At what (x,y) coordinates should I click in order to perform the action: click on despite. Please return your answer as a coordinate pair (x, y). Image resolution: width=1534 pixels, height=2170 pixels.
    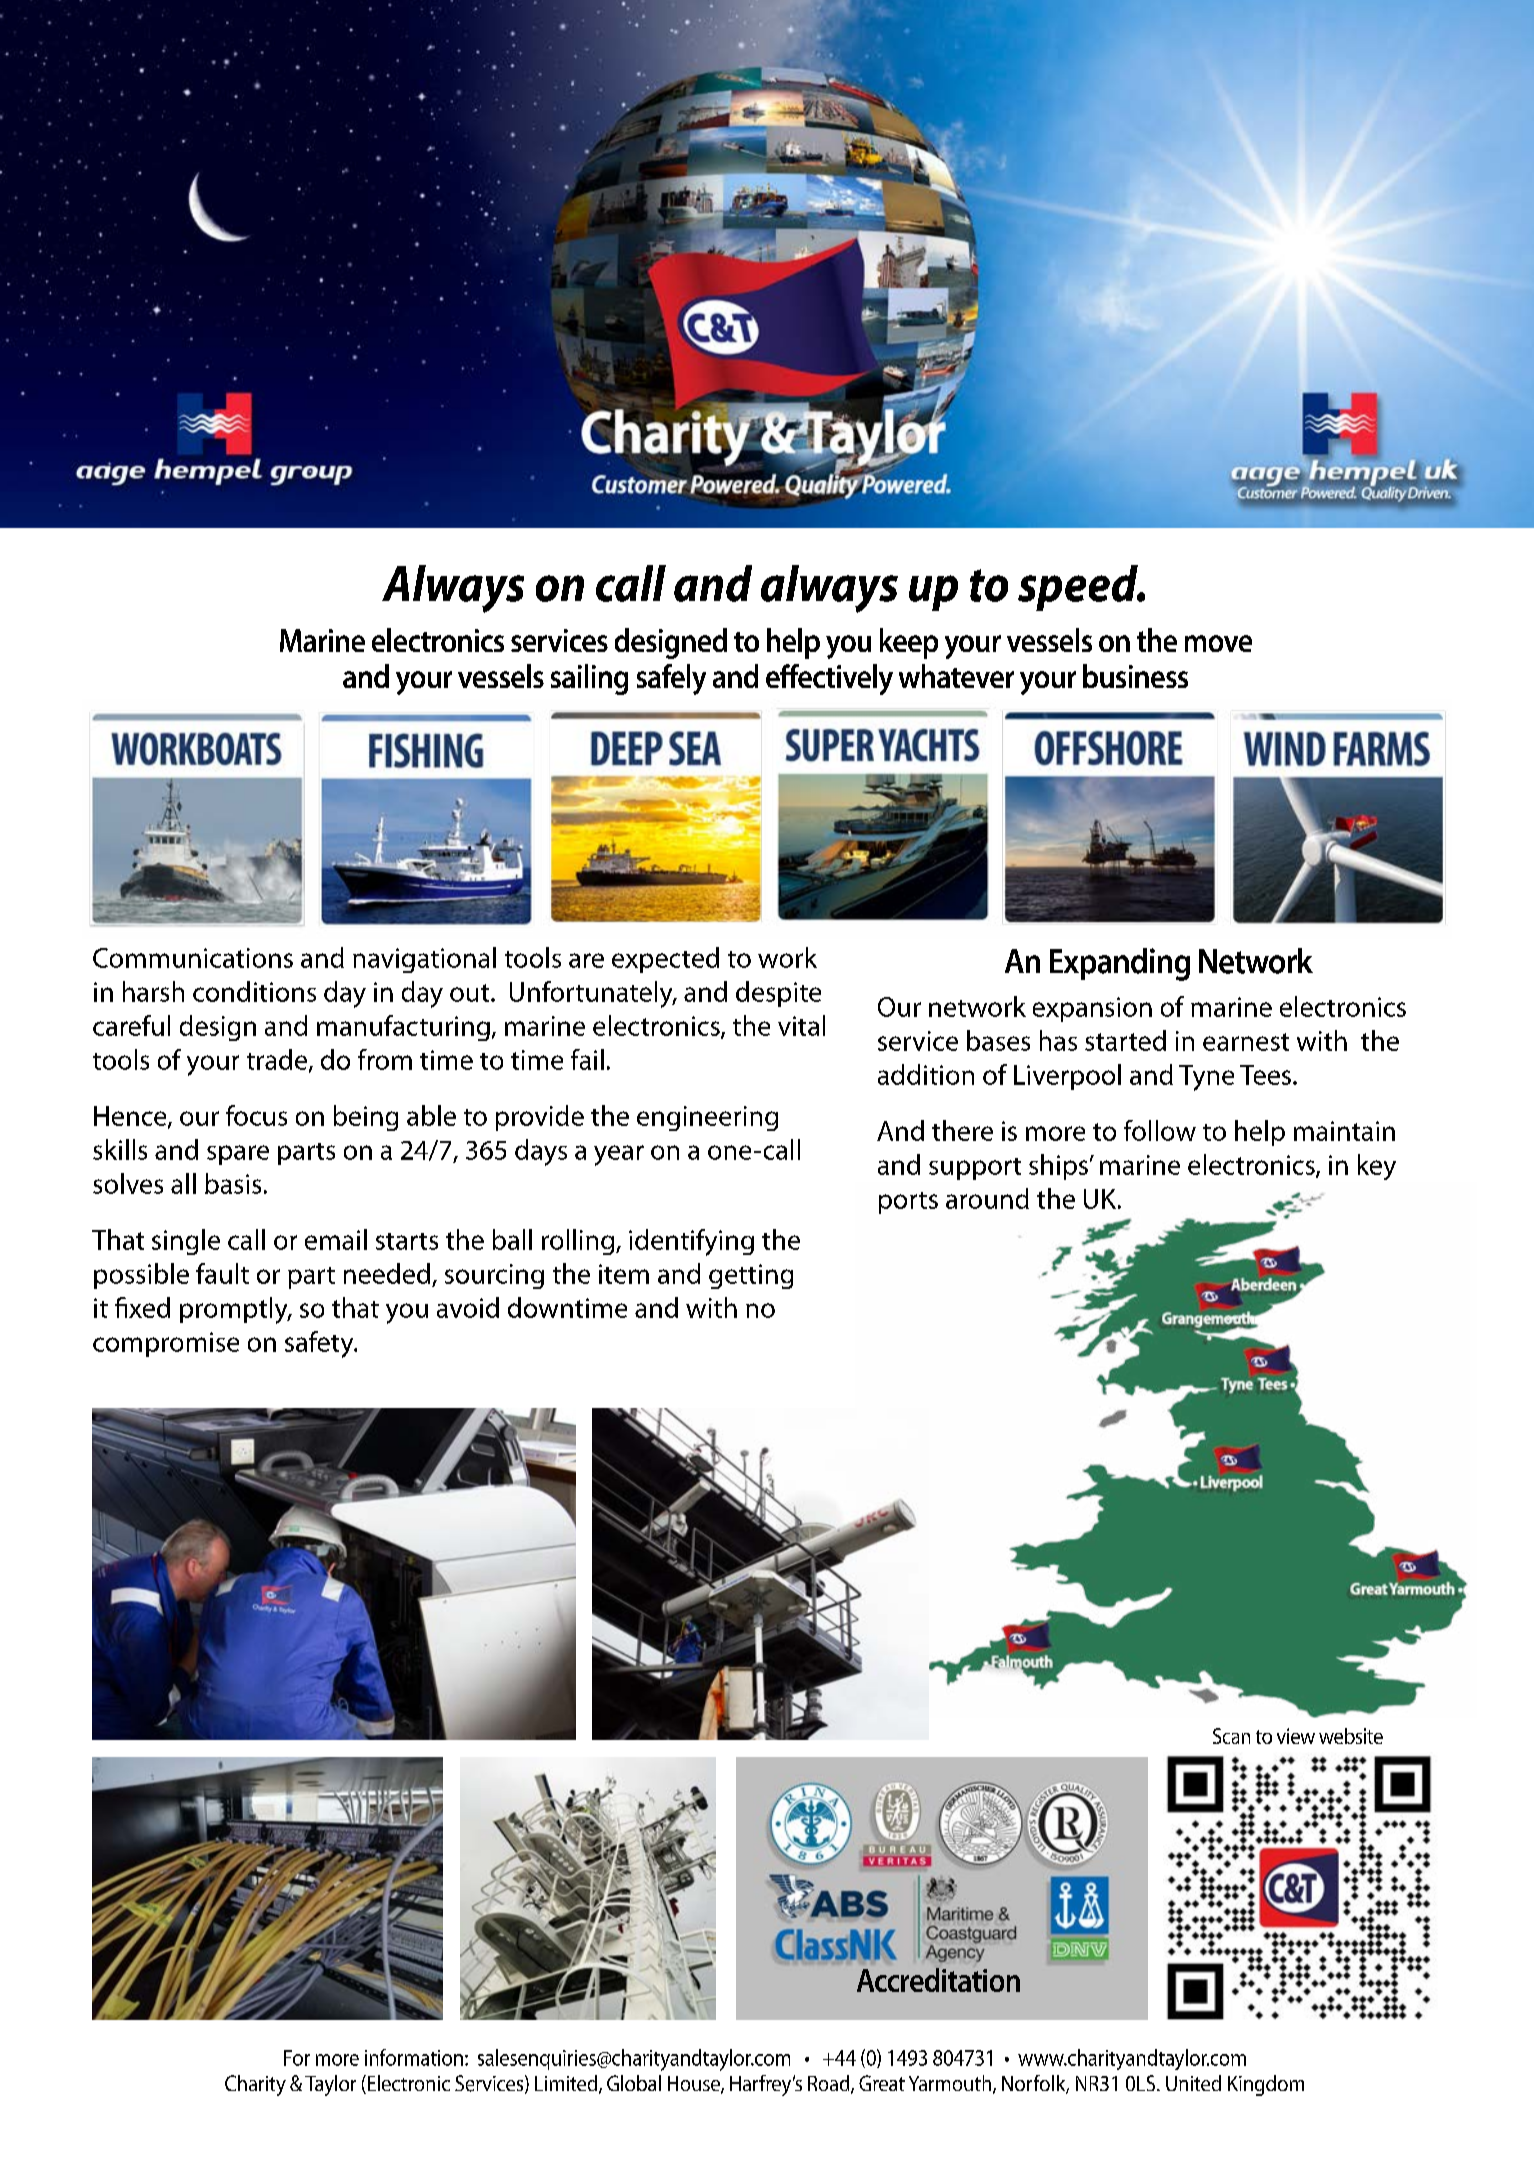
    Looking at the image, I should click on (778, 994).
